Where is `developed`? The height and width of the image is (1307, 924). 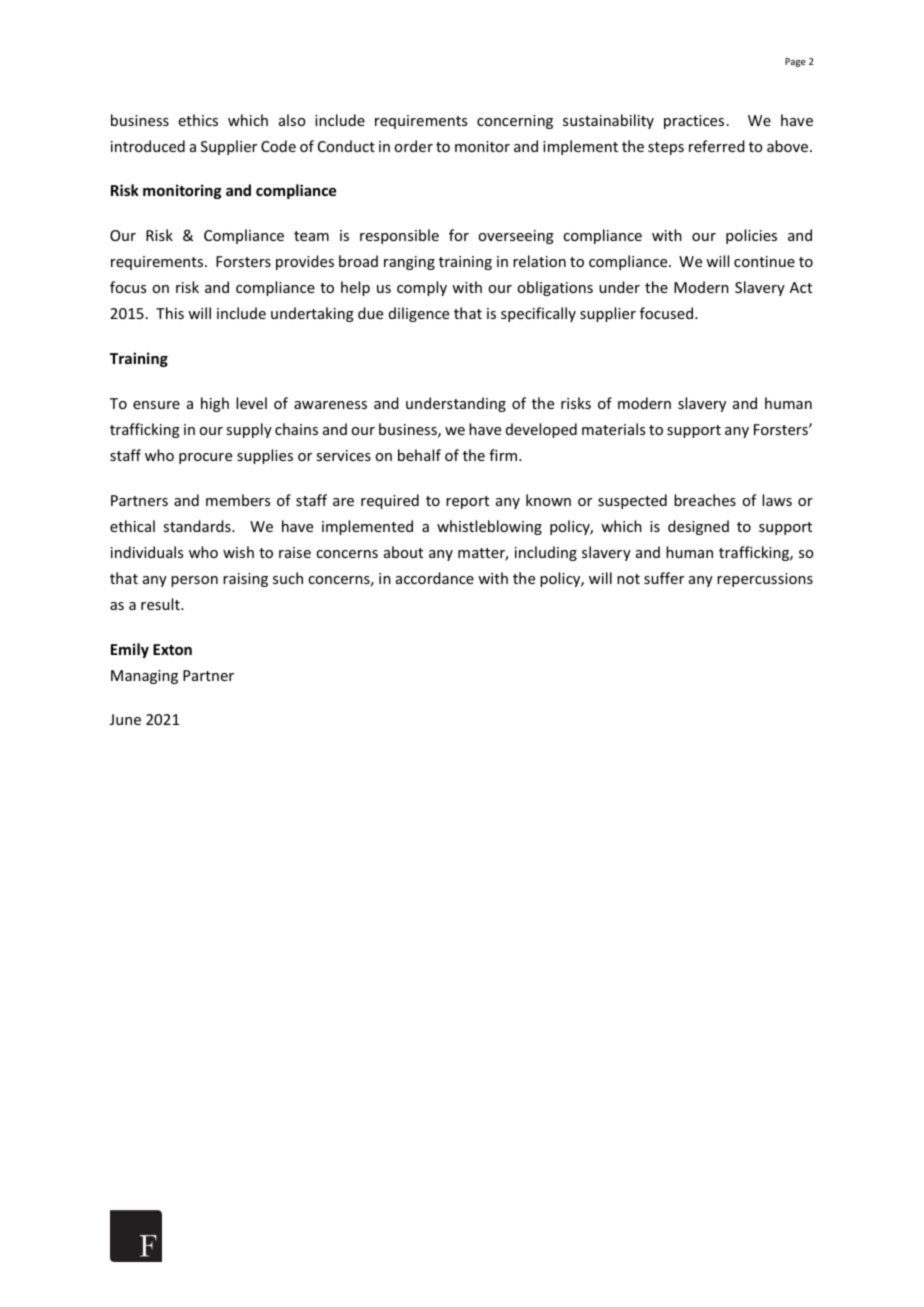 developed is located at coordinates (541, 430).
